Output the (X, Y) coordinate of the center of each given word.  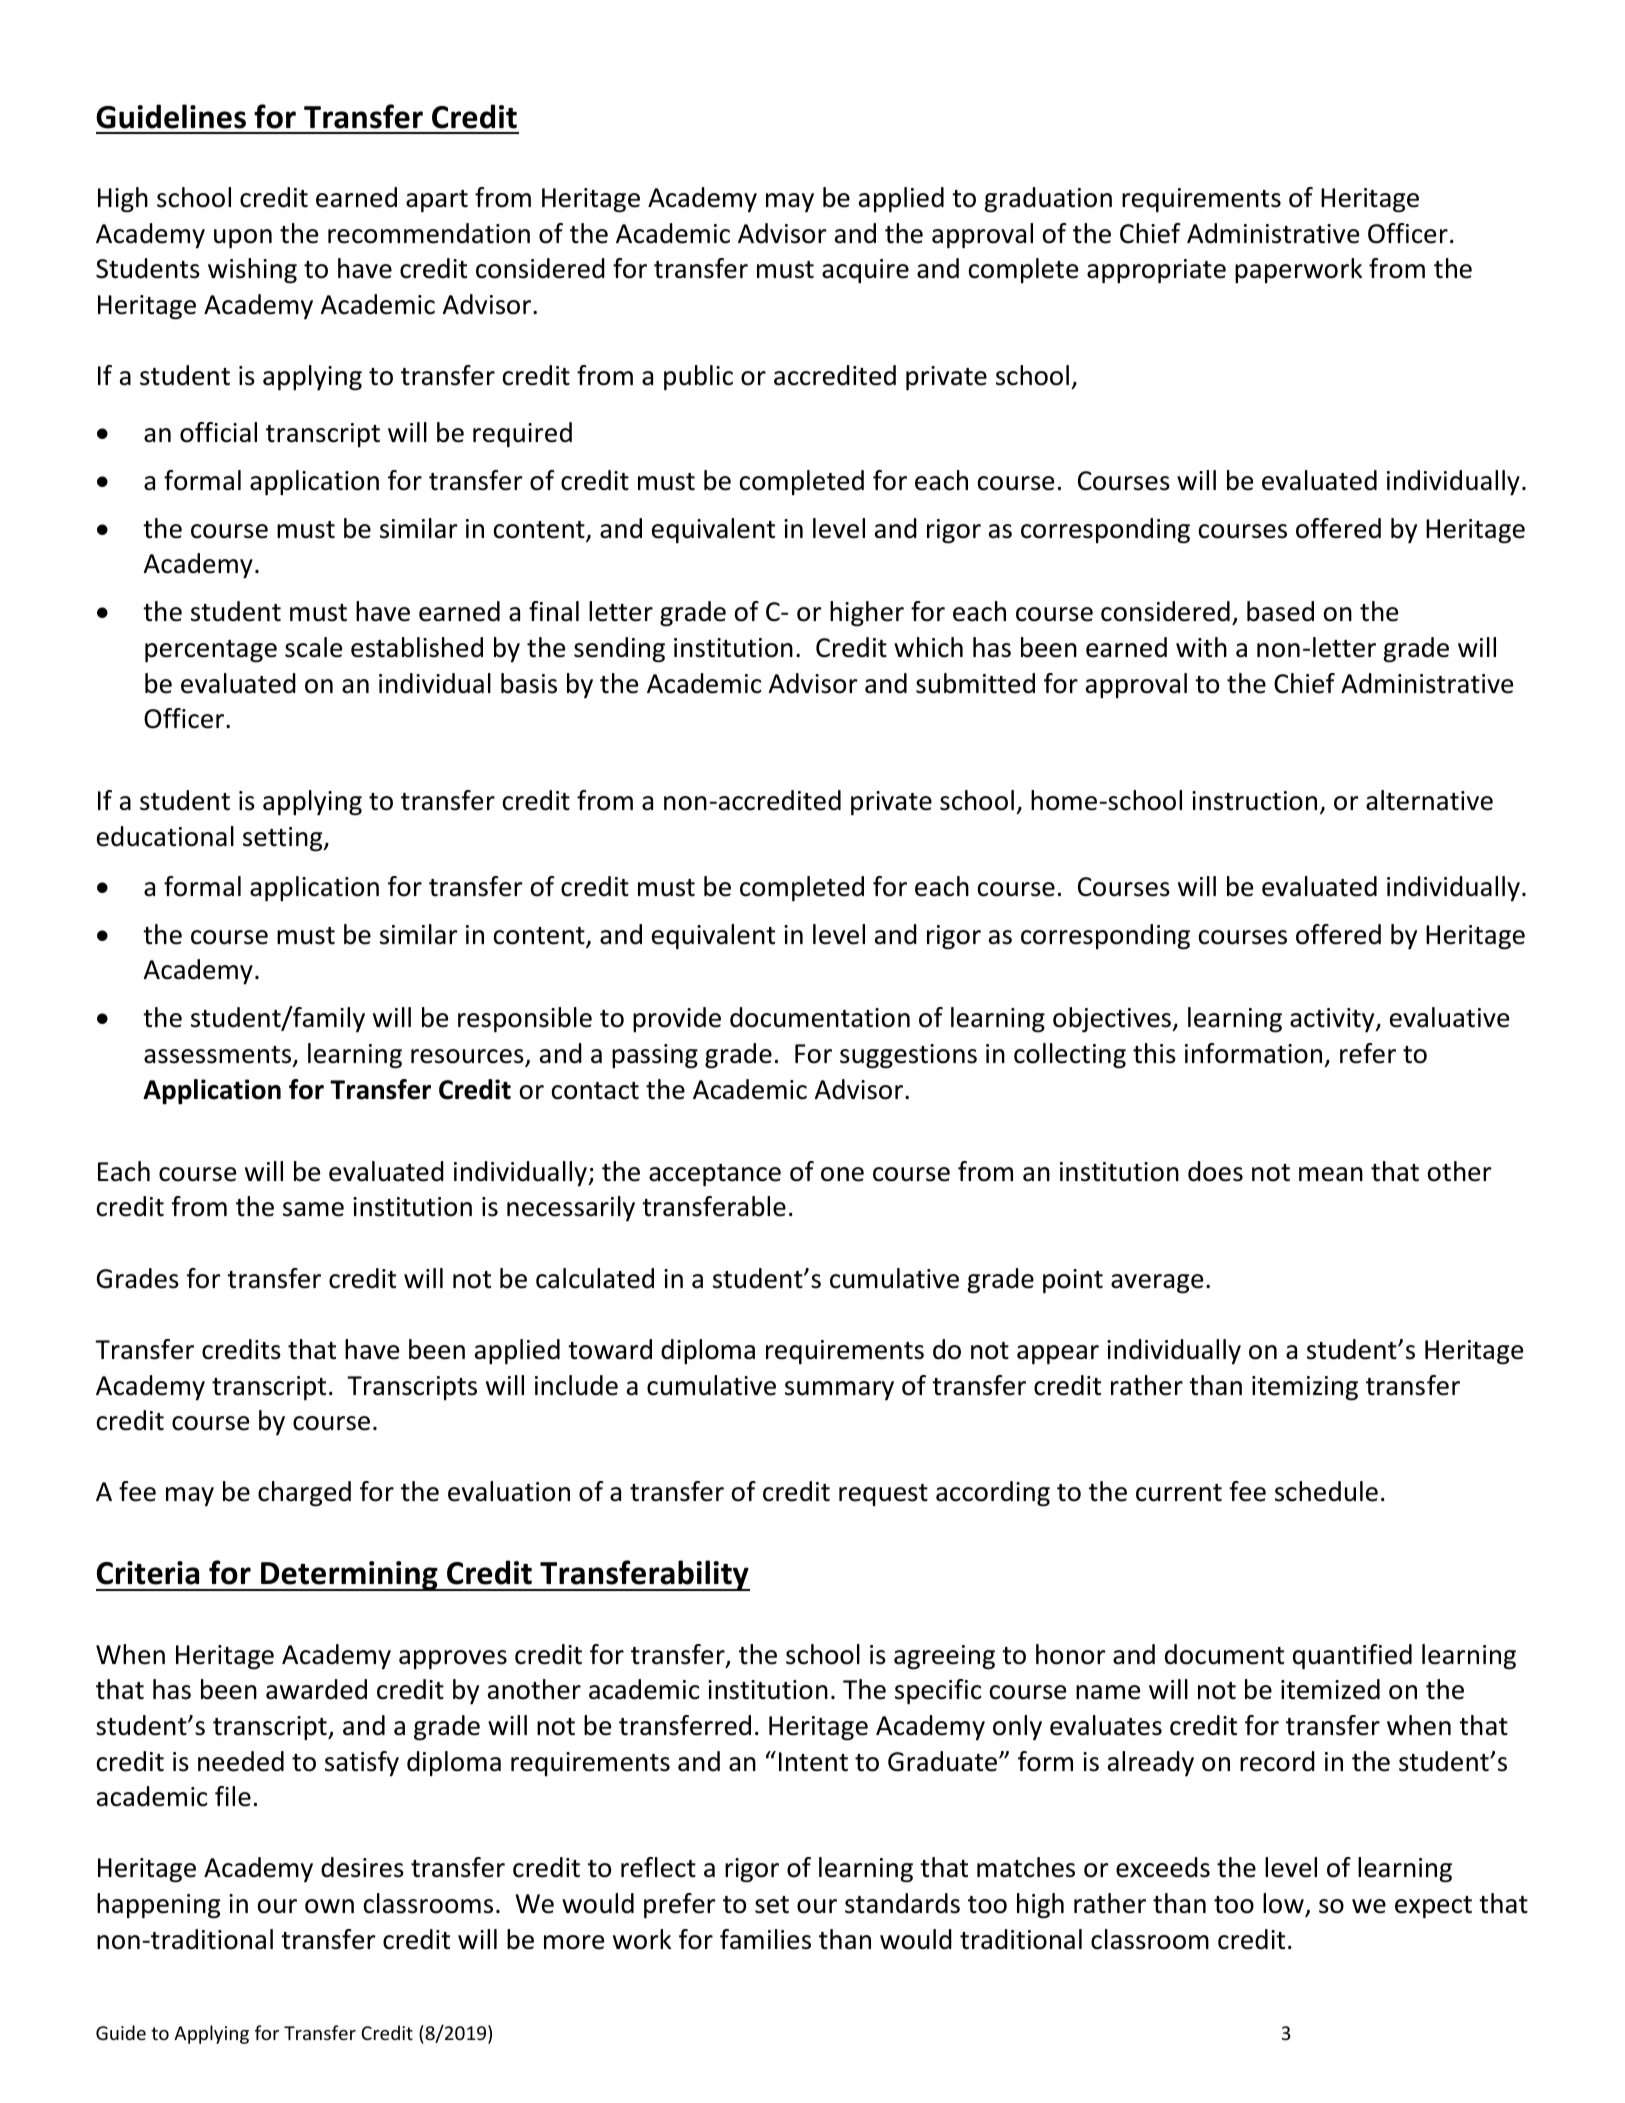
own (329, 1906)
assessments (219, 1056)
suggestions (908, 1056)
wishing (252, 271)
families (765, 1939)
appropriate (1156, 271)
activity (1333, 1020)
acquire (865, 271)
